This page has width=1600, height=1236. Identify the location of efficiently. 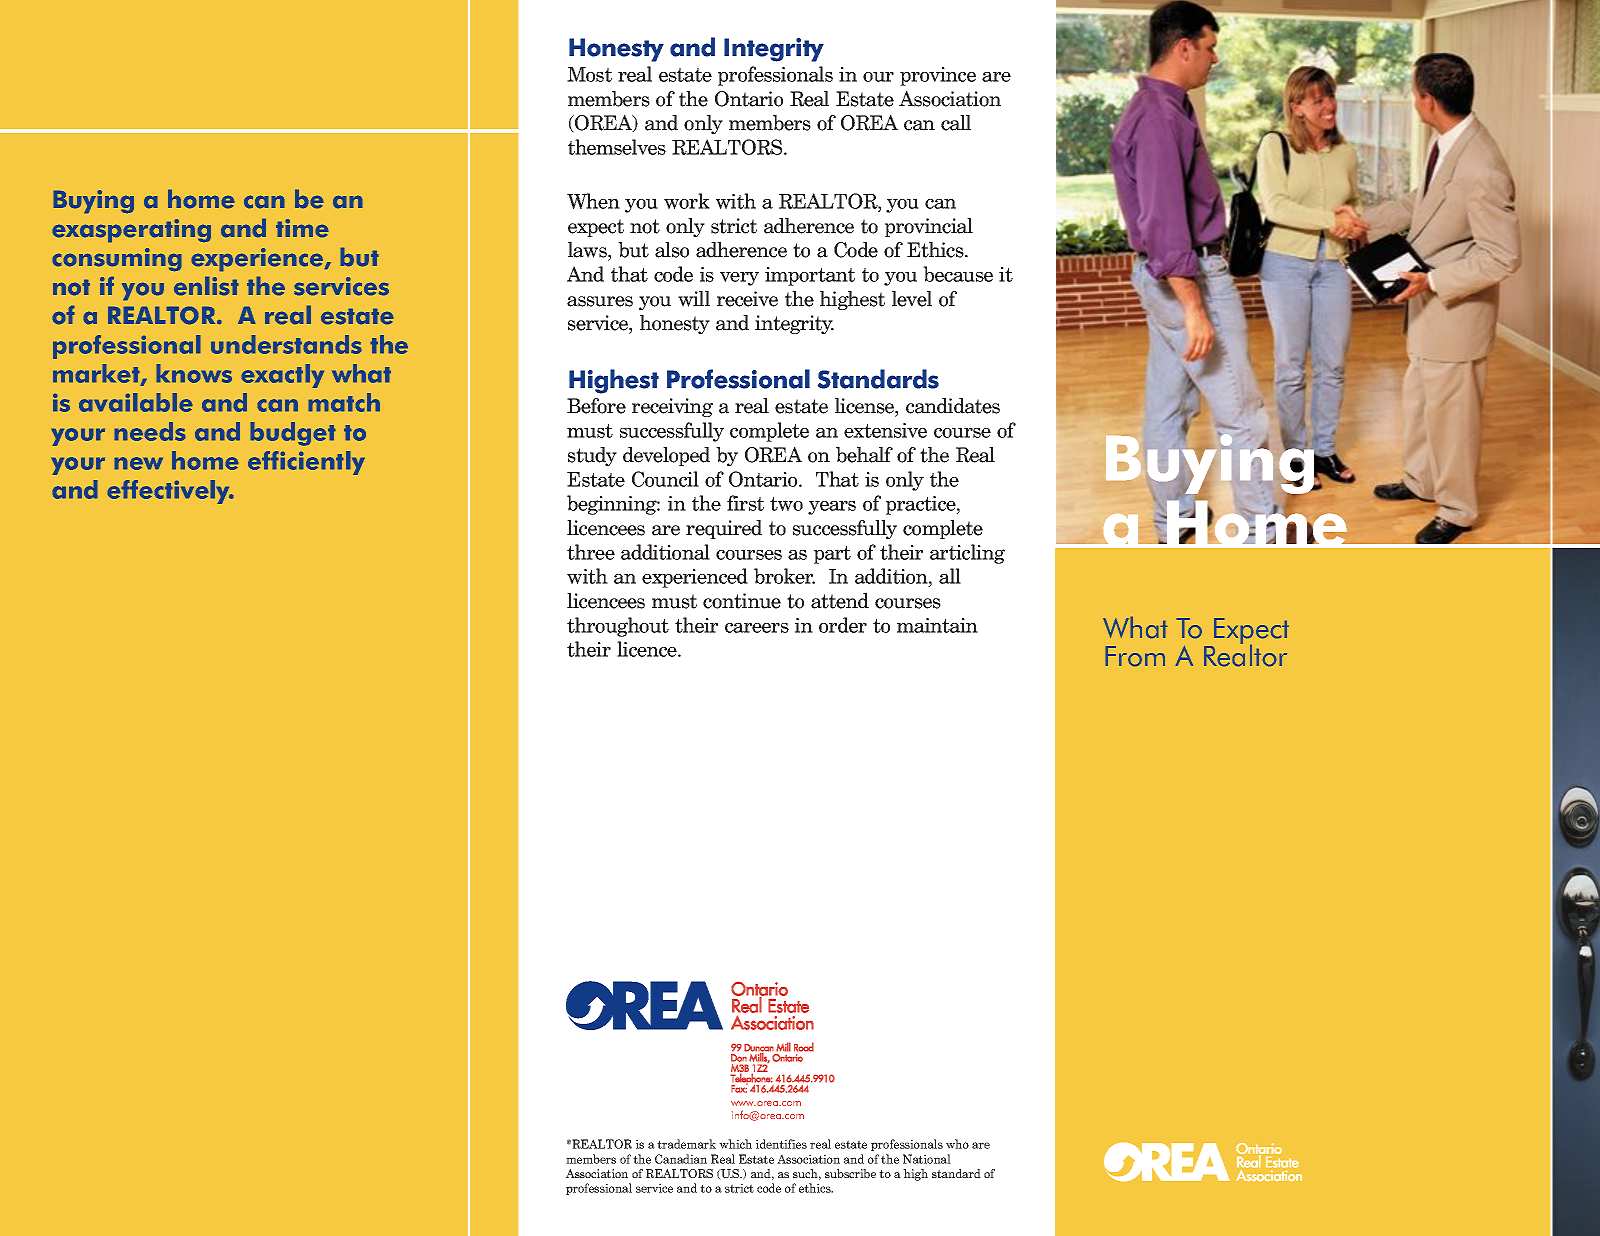
(306, 463).
